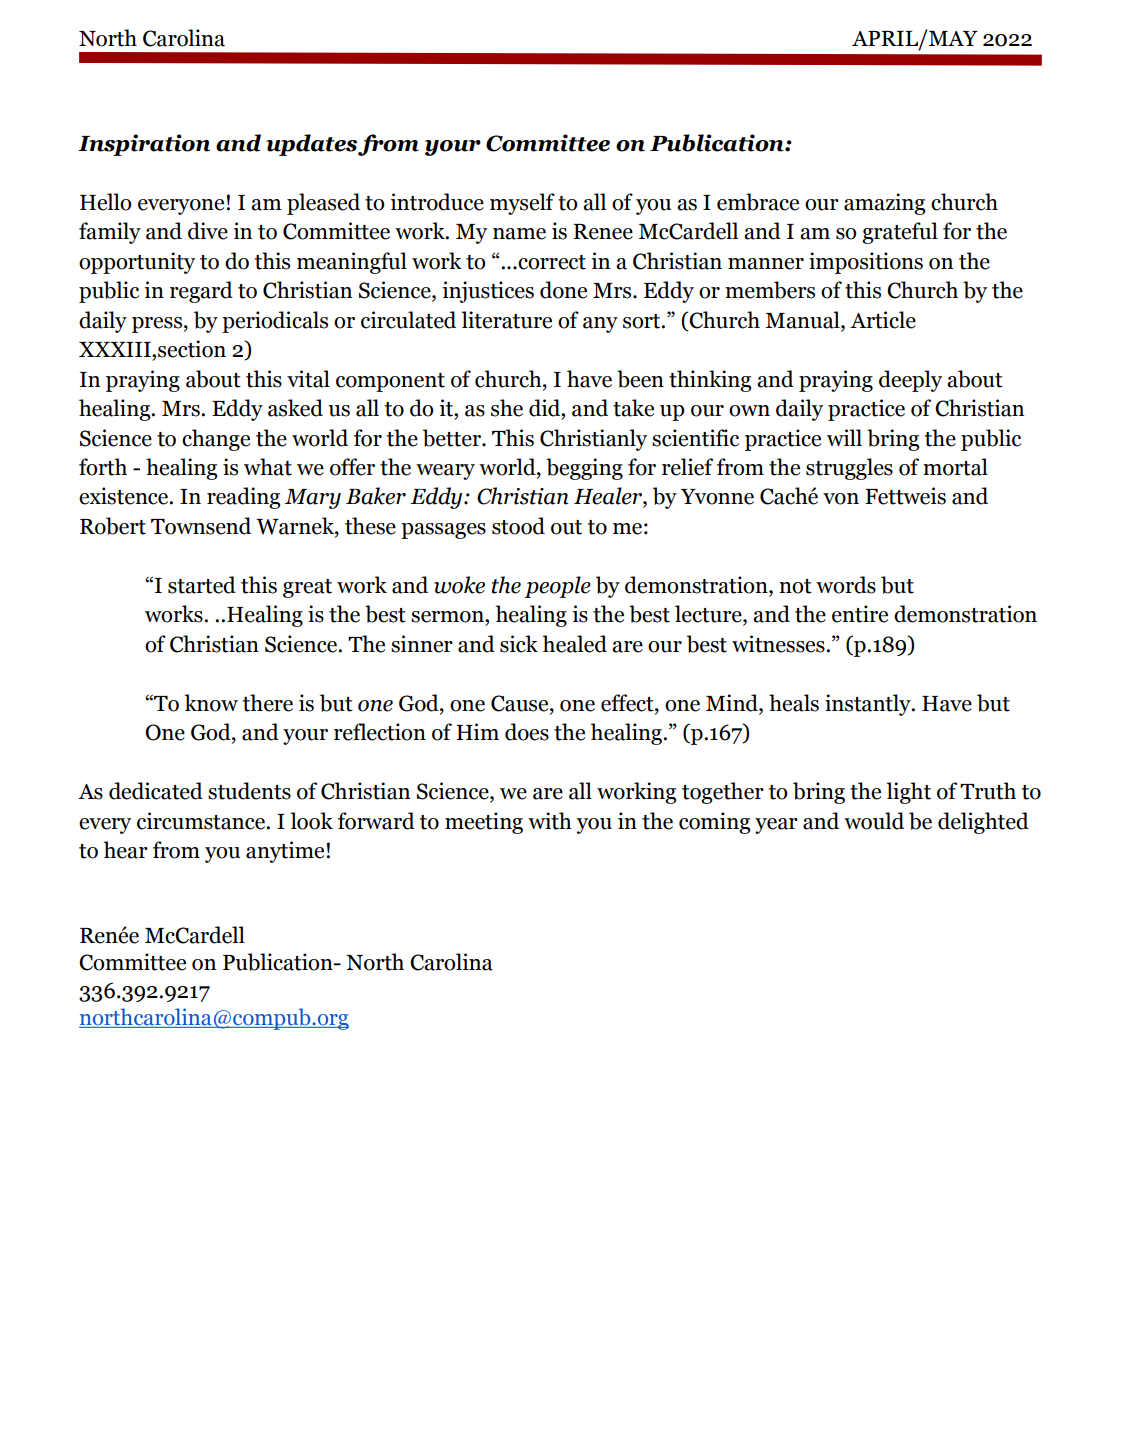  Describe the element at coordinates (884, 204) in the screenshot. I see `amazing` at that location.
